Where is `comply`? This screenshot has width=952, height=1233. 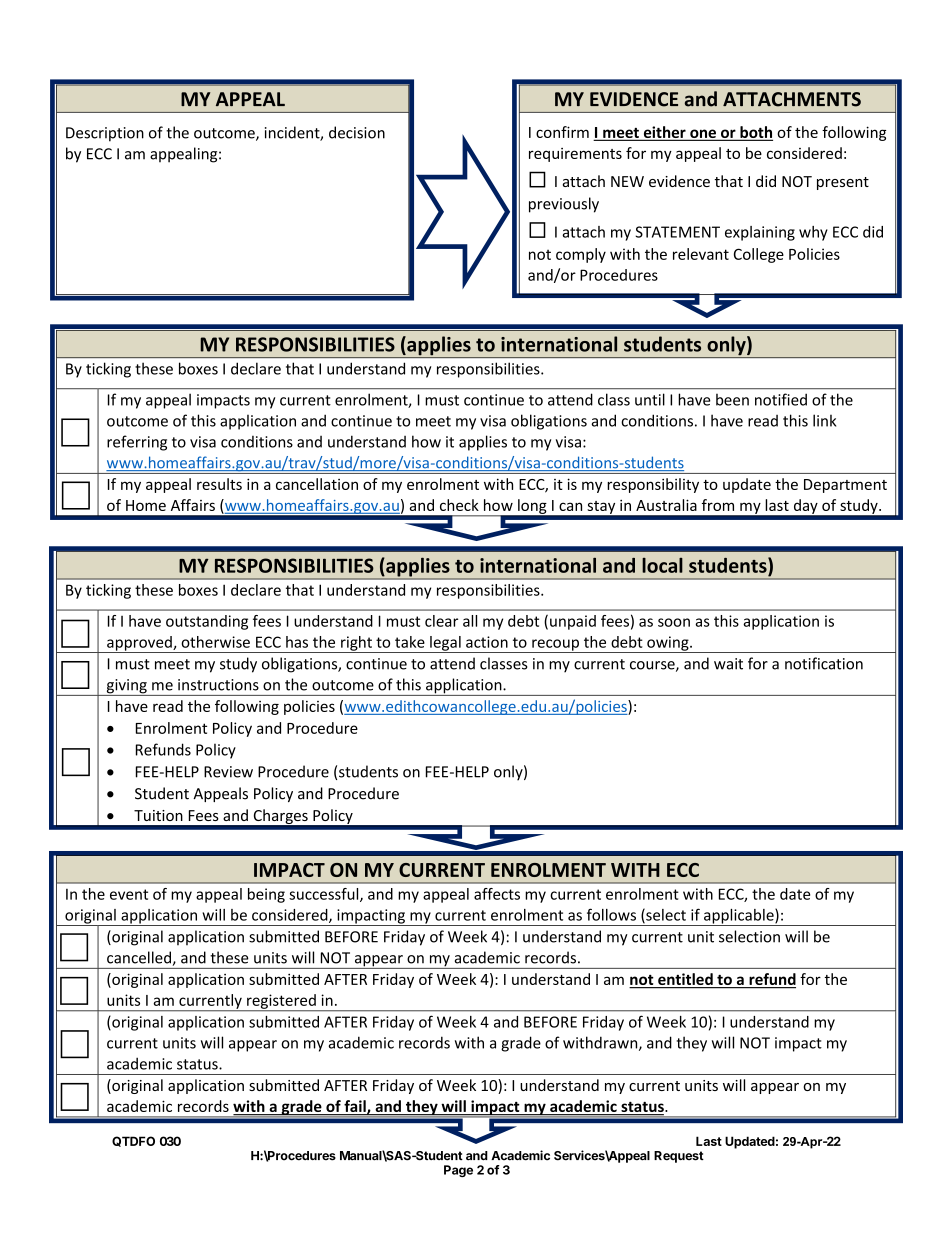 comply is located at coordinates (581, 255).
